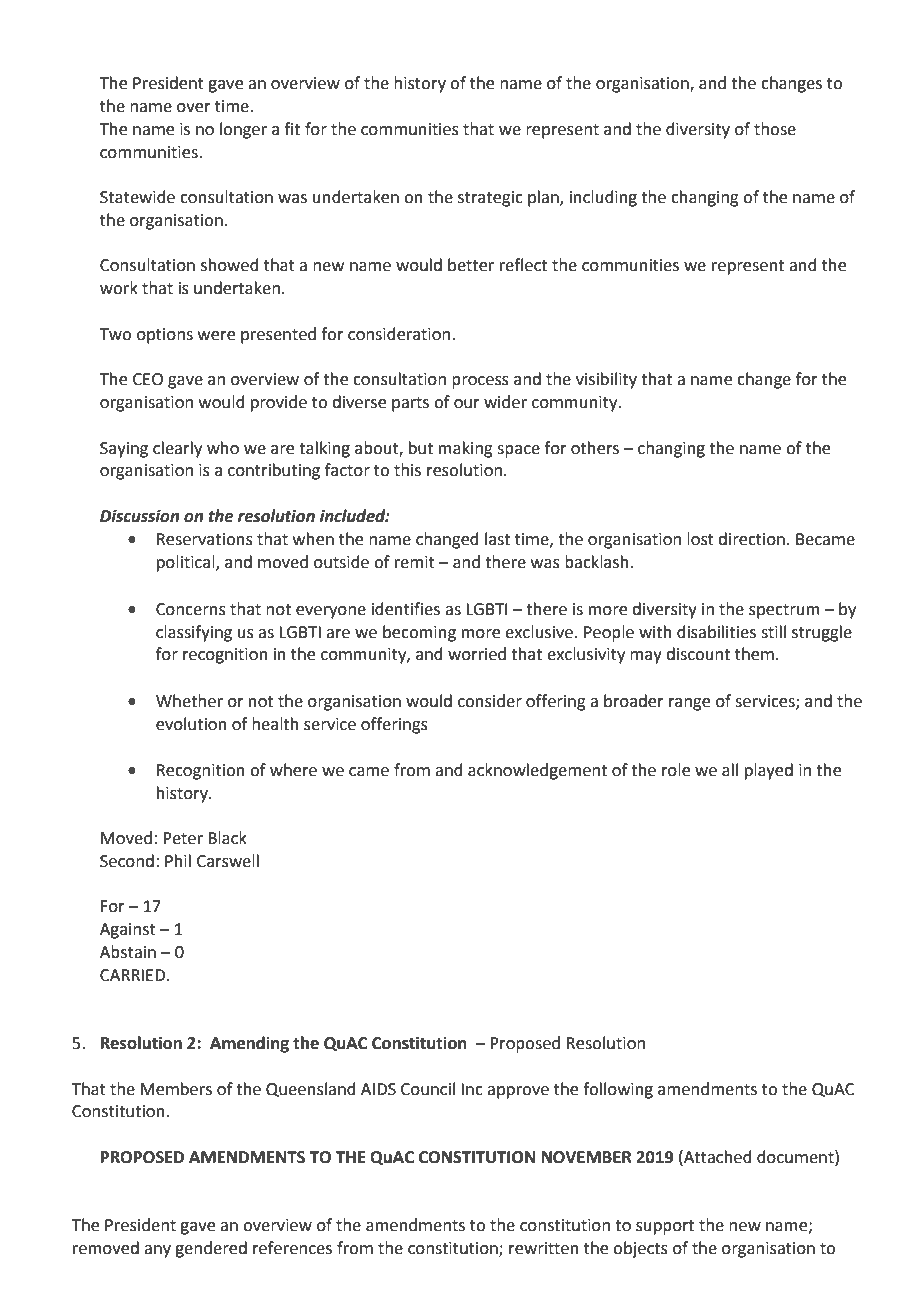 The height and width of the page is (1308, 924). What do you see at coordinates (477, 654) in the page?
I see `worried` at bounding box center [477, 654].
